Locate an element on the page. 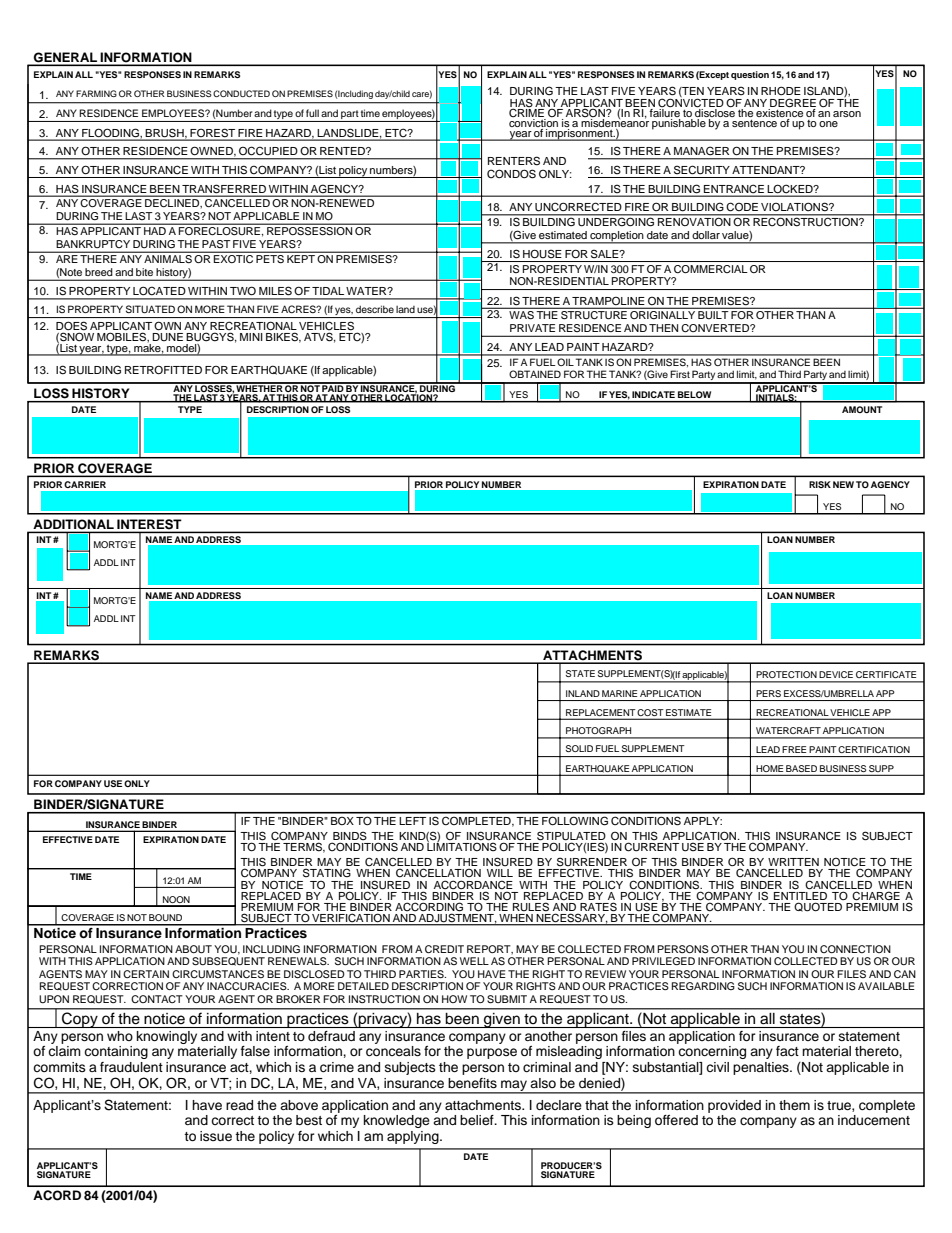 This document has width=952, height=1233. FARMING is located at coordinates (96, 93).
